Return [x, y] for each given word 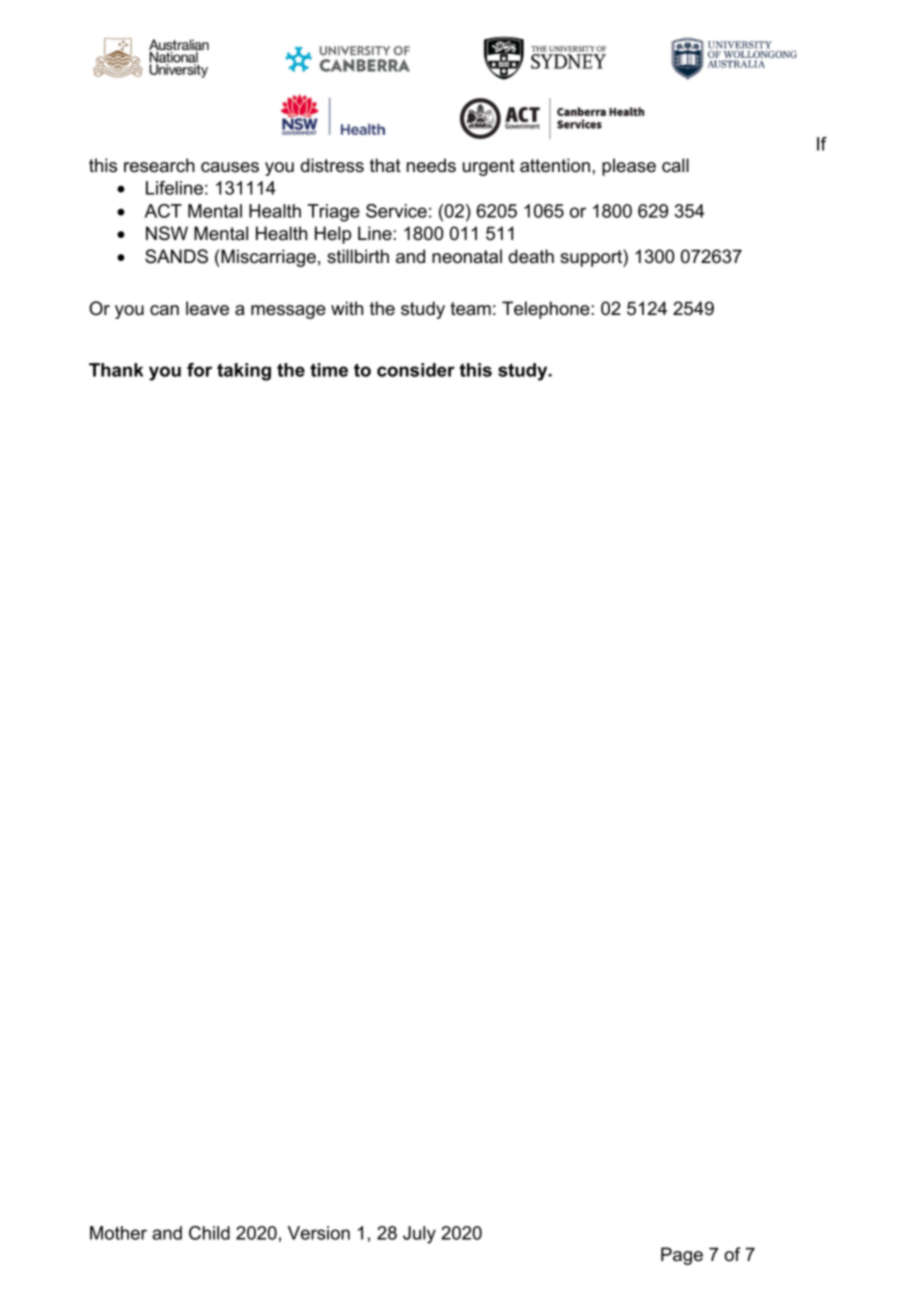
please [629, 167]
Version [319, 1233]
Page [682, 1256]
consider [416, 370]
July [419, 1235]
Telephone [546, 310]
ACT [163, 211]
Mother [118, 1233]
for [199, 370]
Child [209, 1233]
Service [396, 211]
